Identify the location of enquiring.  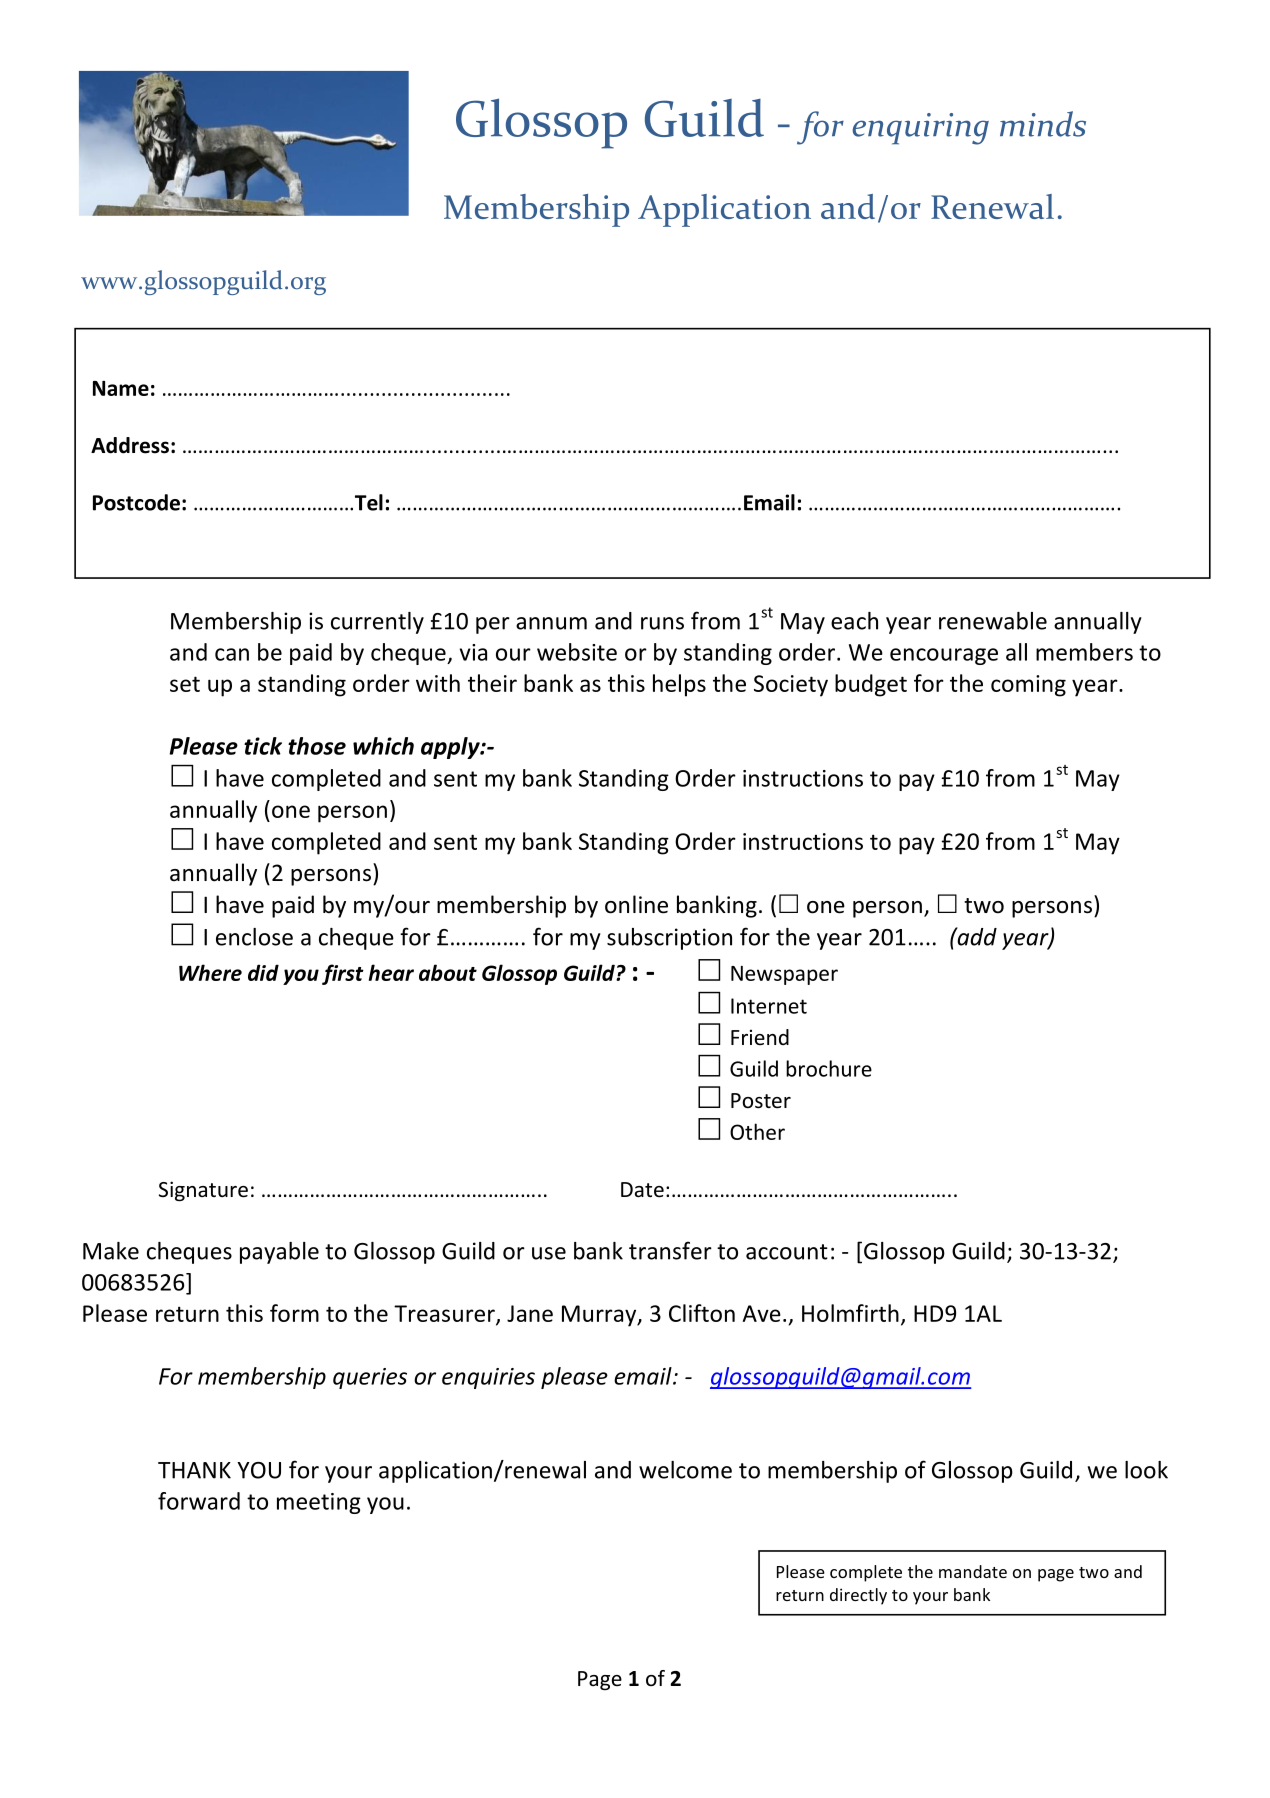
(920, 129).
